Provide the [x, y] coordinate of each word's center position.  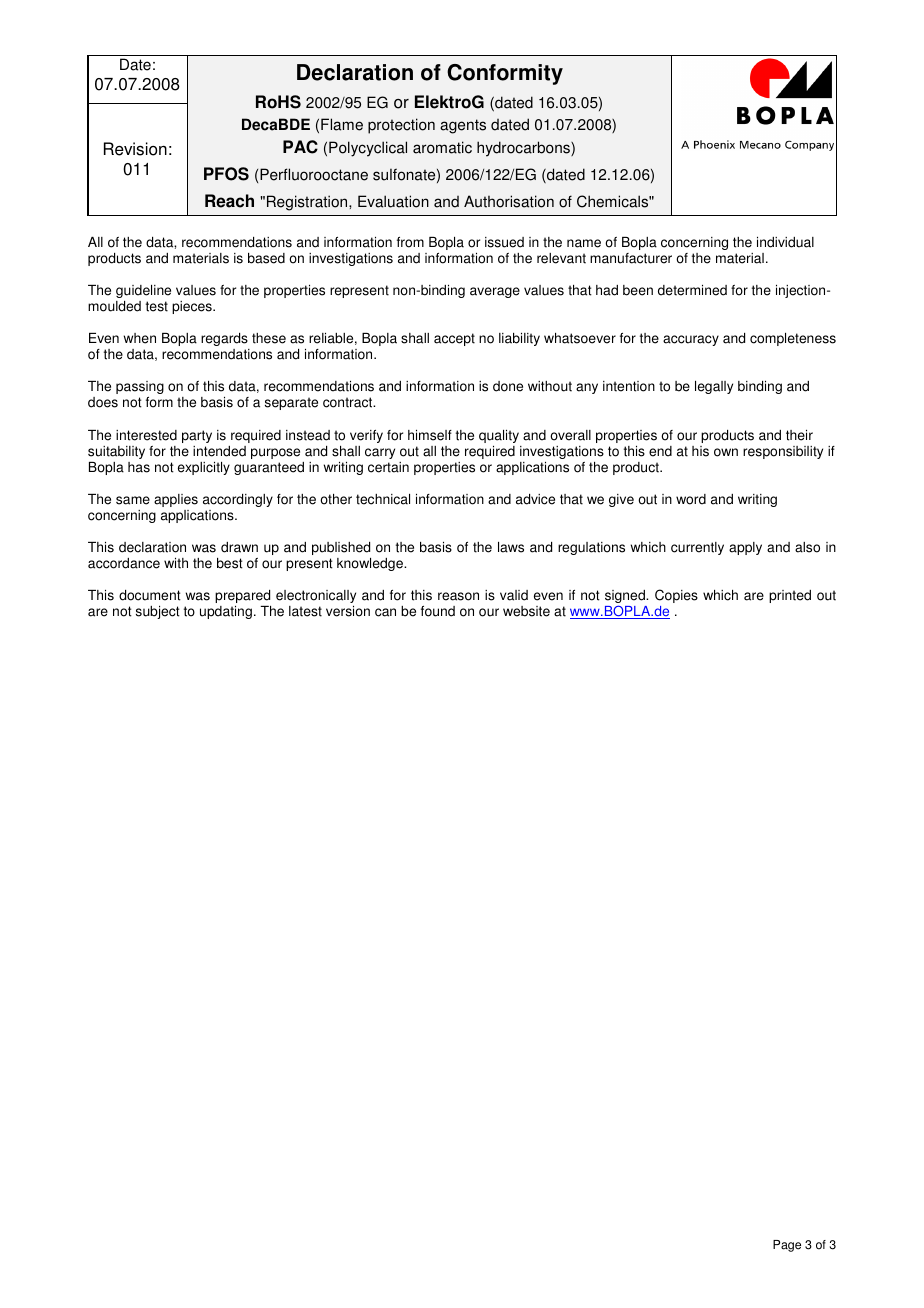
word [691, 499]
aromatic [442, 147]
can [385, 612]
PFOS [226, 174]
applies [176, 500]
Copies [676, 596]
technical [383, 499]
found [438, 611]
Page [787, 1246]
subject [158, 612]
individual [785, 242]
